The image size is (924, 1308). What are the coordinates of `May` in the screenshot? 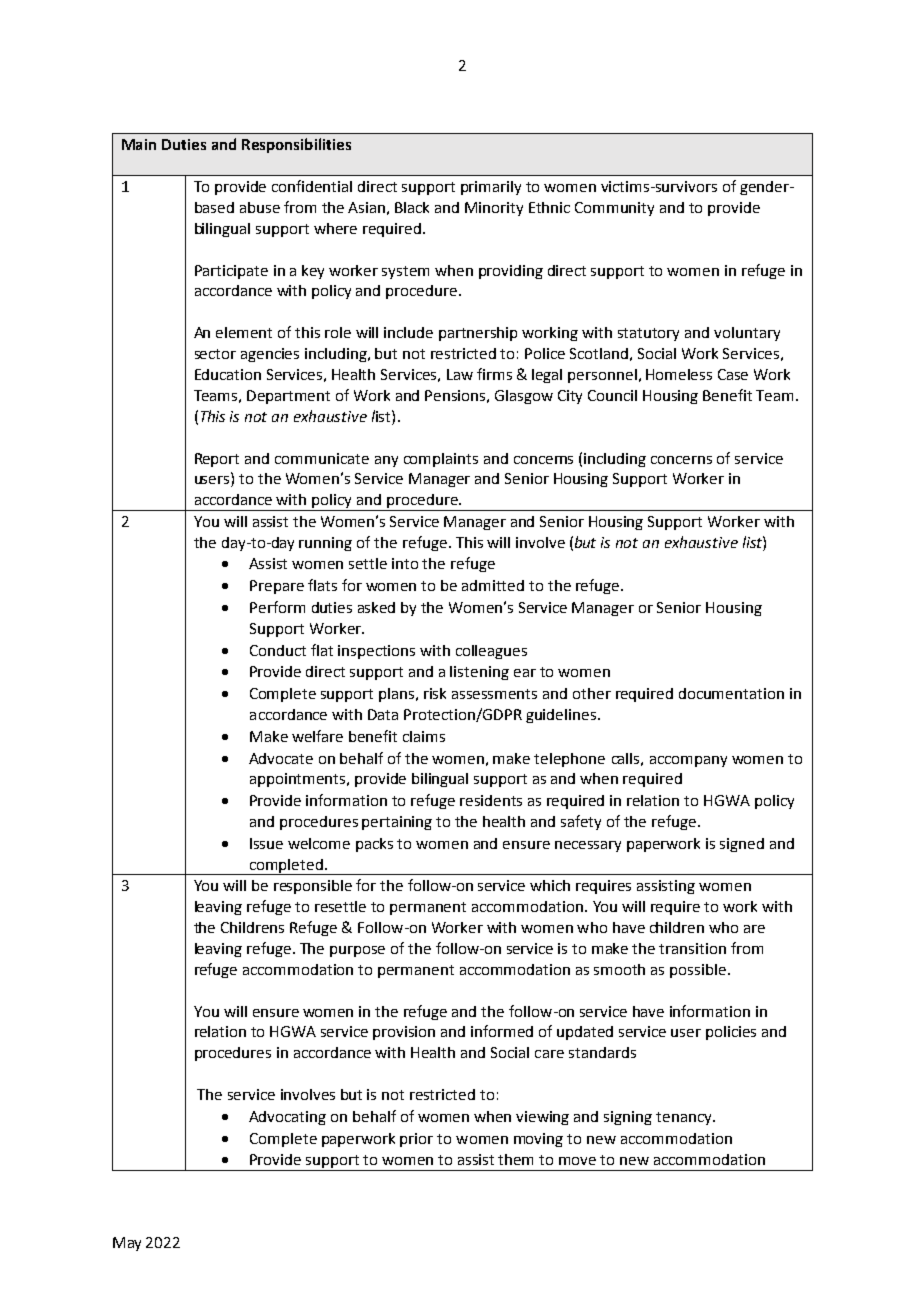 It's located at (127, 1244).
